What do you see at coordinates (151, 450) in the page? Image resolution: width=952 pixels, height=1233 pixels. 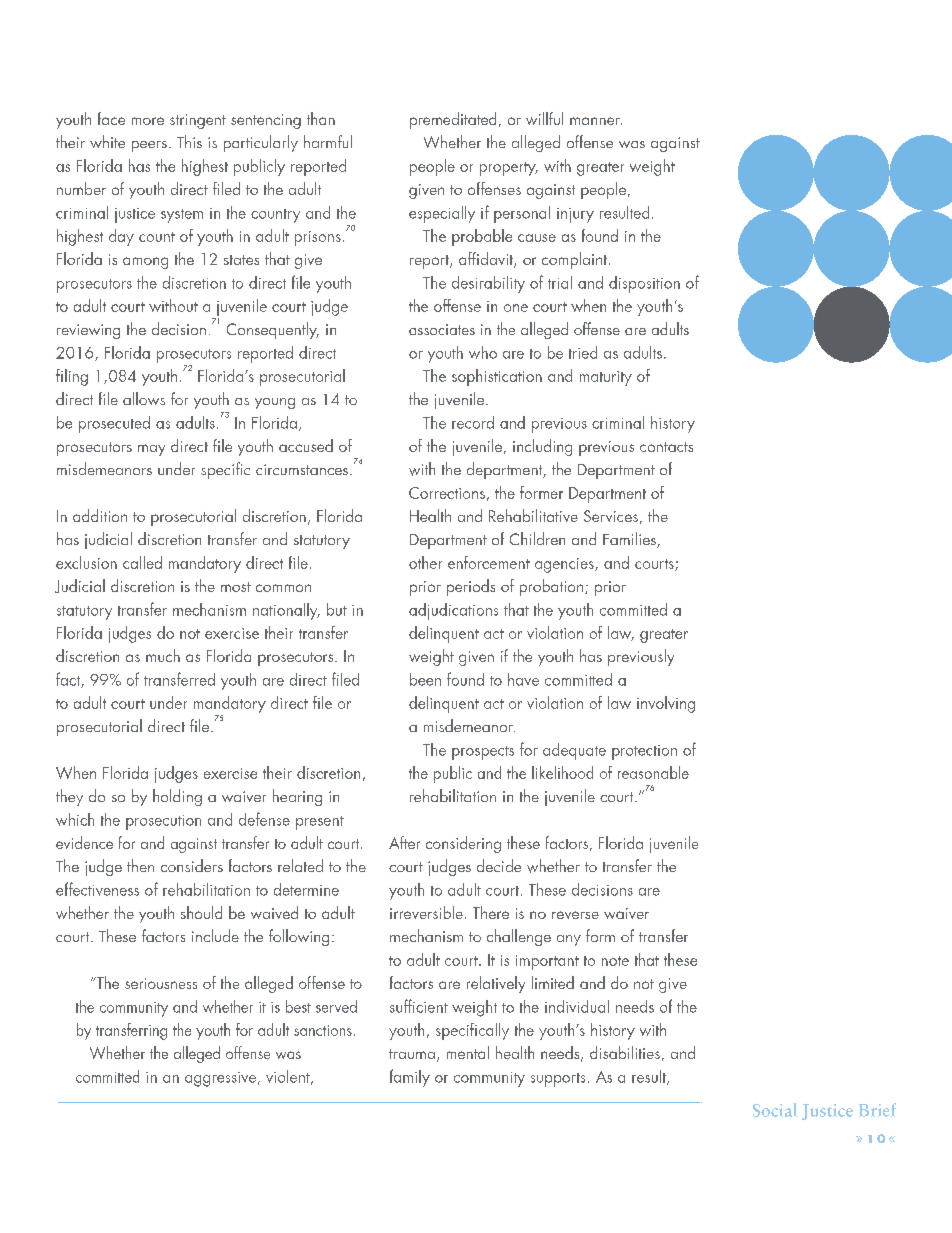 I see `may` at bounding box center [151, 450].
